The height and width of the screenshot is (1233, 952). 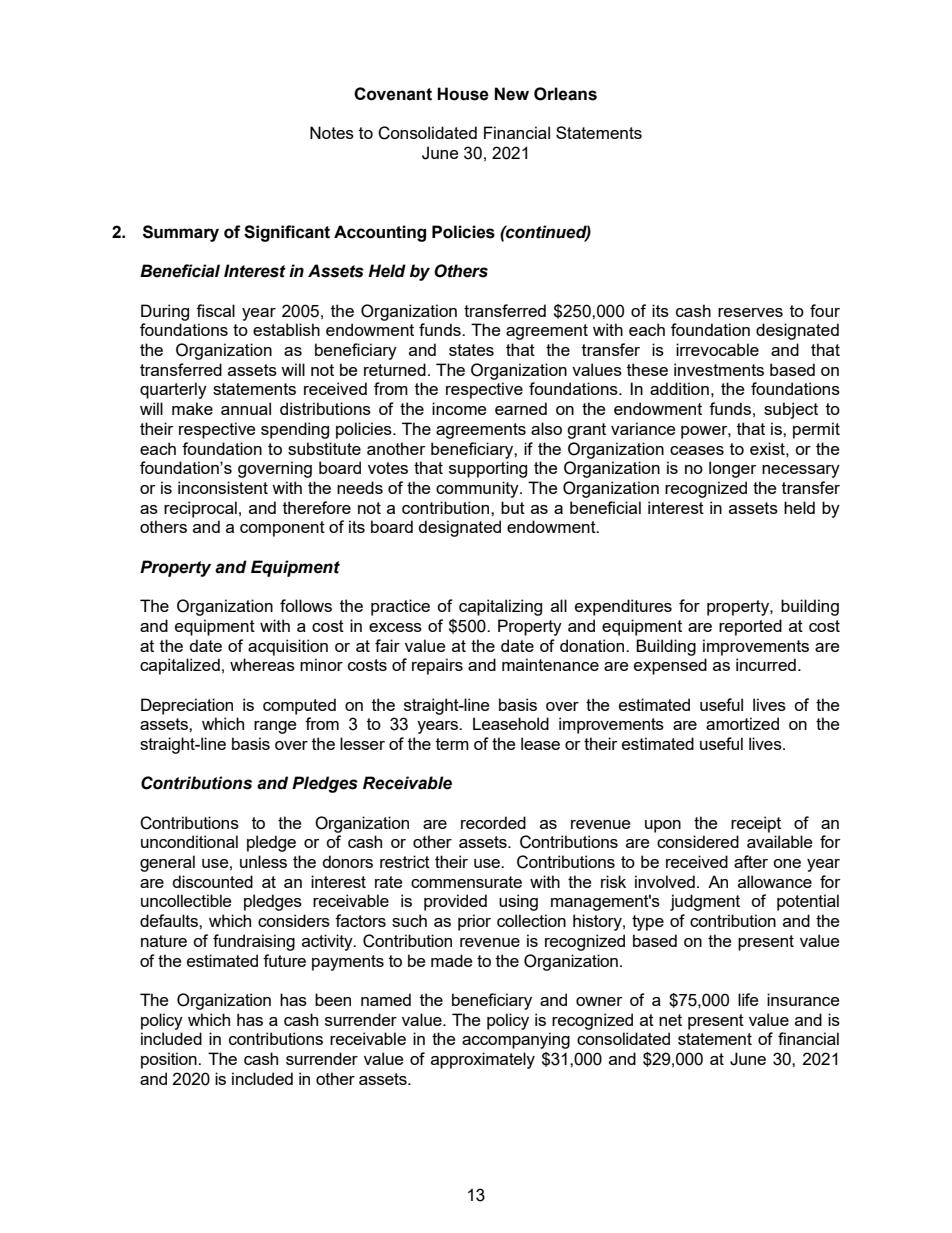 I want to click on Notes, so click(x=332, y=132).
